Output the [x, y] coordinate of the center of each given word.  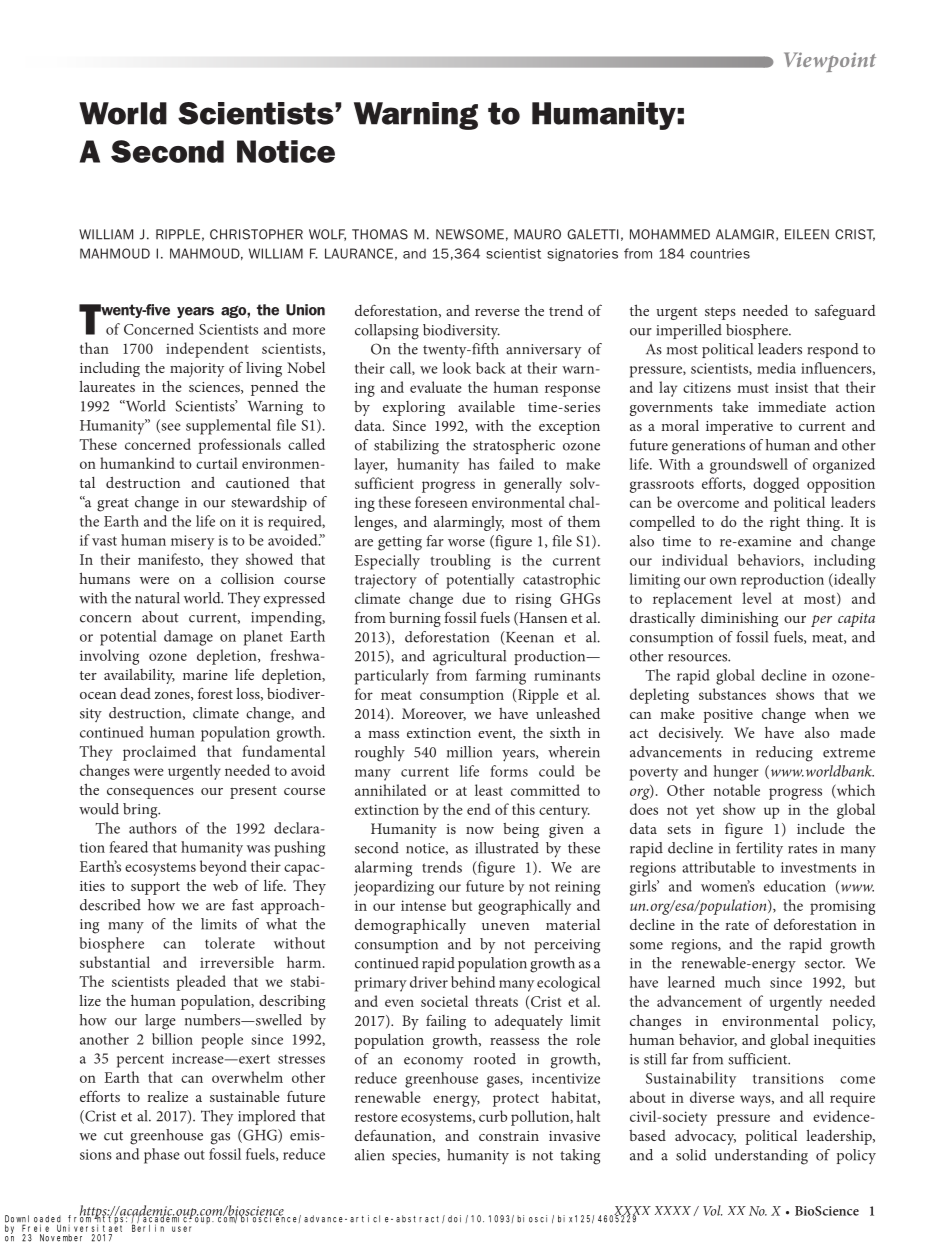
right [785, 523]
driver [429, 982]
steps [720, 313]
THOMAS [380, 234]
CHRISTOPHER [256, 234]
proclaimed [159, 753]
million [469, 752]
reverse [497, 312]
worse [466, 543]
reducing [784, 754]
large [160, 1022]
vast [104, 541]
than [94, 348]
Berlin [148, 1228]
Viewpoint [830, 62]
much [742, 982]
